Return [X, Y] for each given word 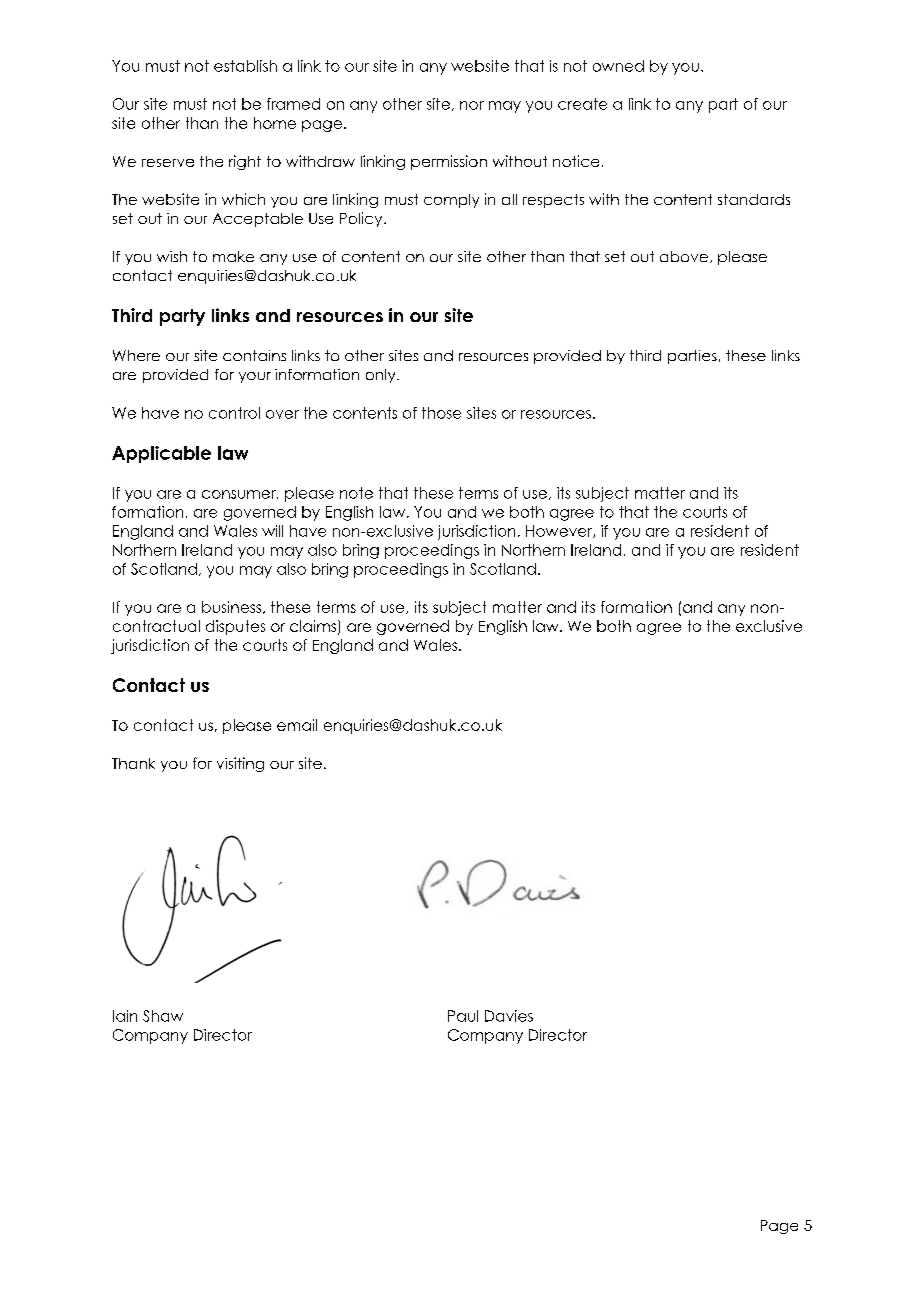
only [382, 376]
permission [449, 162]
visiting [240, 764]
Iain [125, 1016]
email [297, 725]
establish [245, 66]
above [684, 256]
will [272, 531]
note [356, 493]
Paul [463, 1016]
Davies [509, 1016]
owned [618, 66]
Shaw [163, 1016]
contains [254, 355]
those [441, 413]
